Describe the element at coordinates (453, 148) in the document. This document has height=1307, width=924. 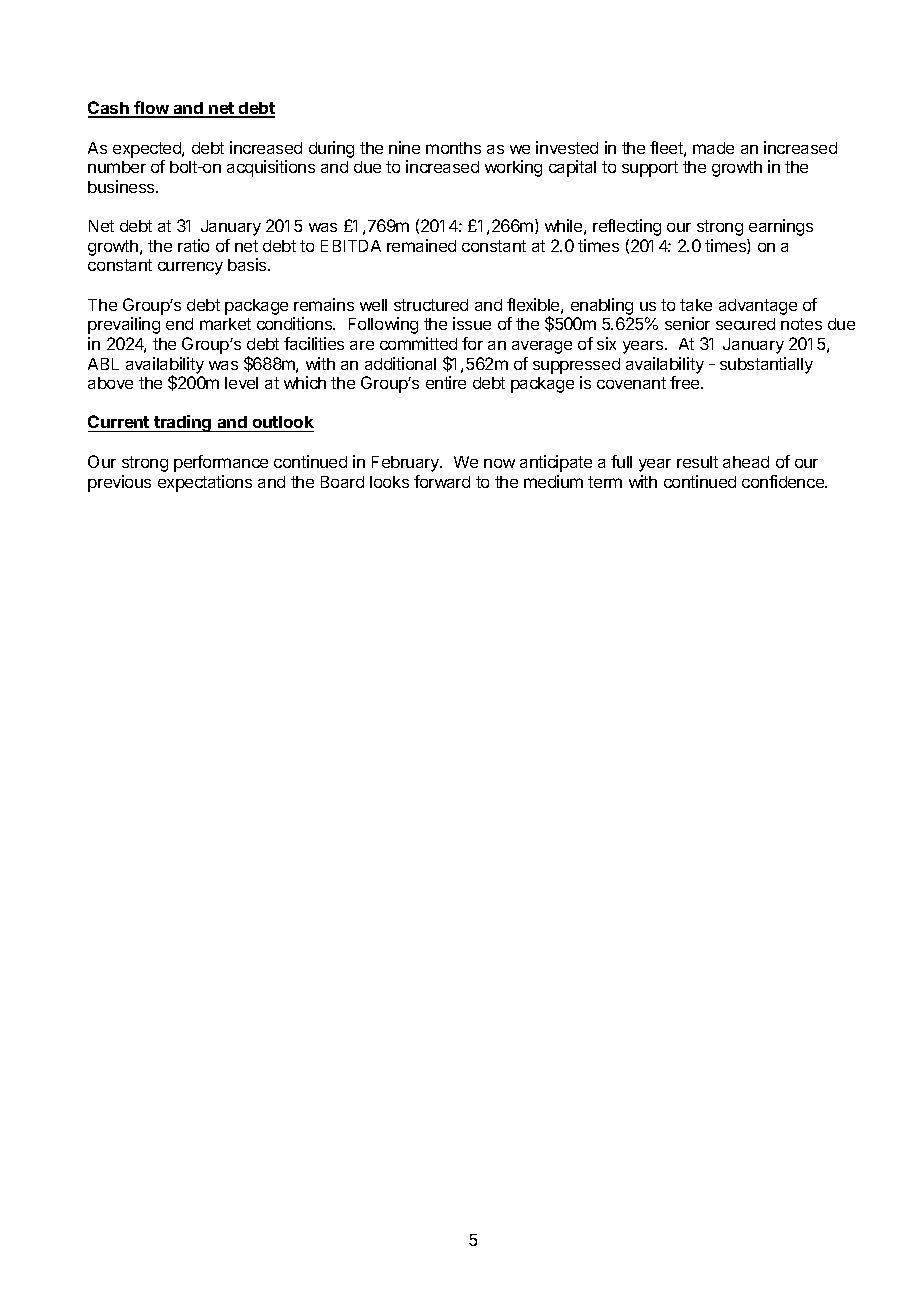
I see `months` at that location.
